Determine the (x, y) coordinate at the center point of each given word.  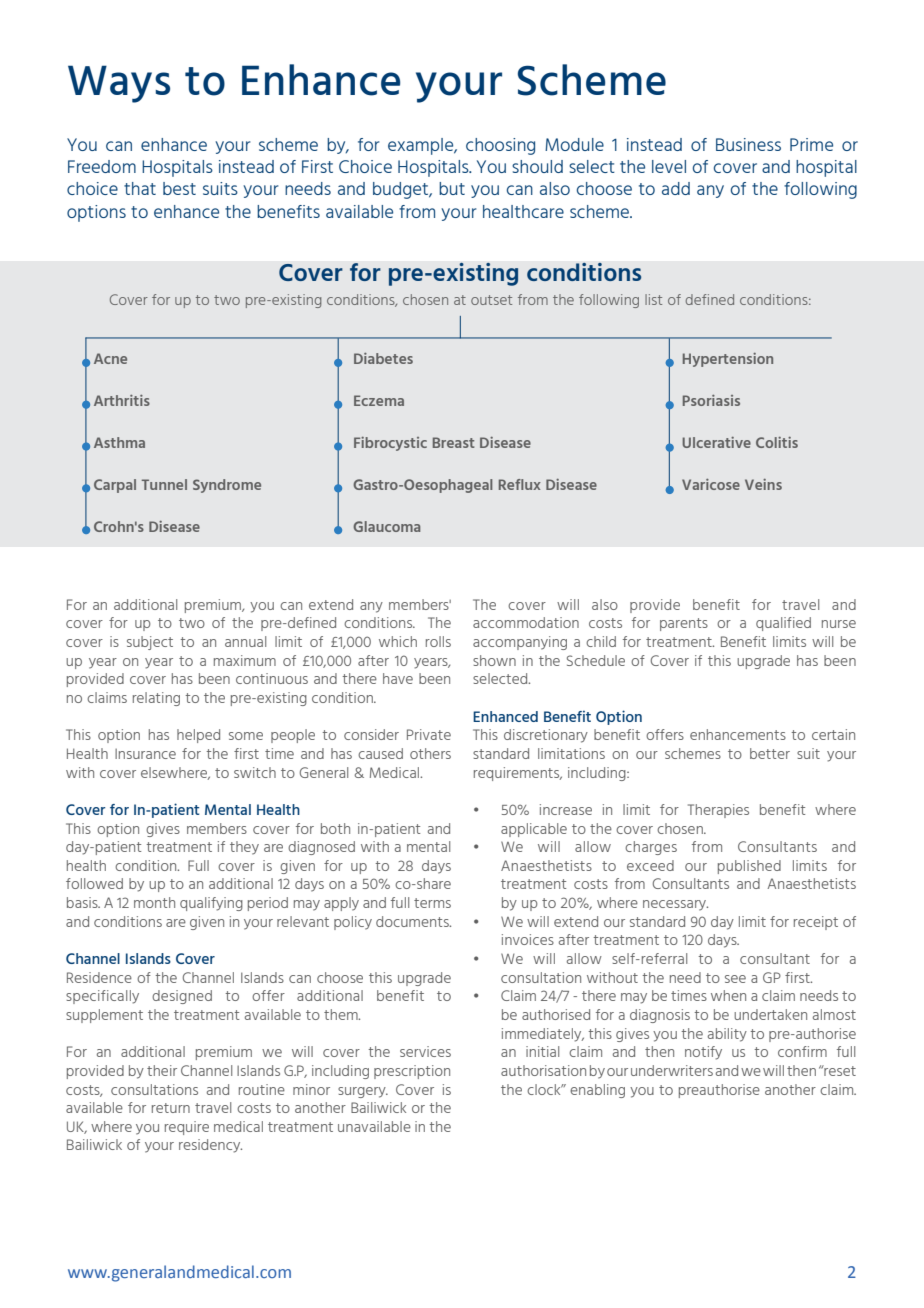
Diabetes (383, 358)
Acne (110, 358)
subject (150, 643)
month (154, 902)
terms (432, 903)
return (171, 1108)
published (749, 867)
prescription (412, 1072)
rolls (438, 641)
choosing (500, 146)
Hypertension (728, 360)
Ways (119, 84)
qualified (783, 624)
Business (748, 144)
